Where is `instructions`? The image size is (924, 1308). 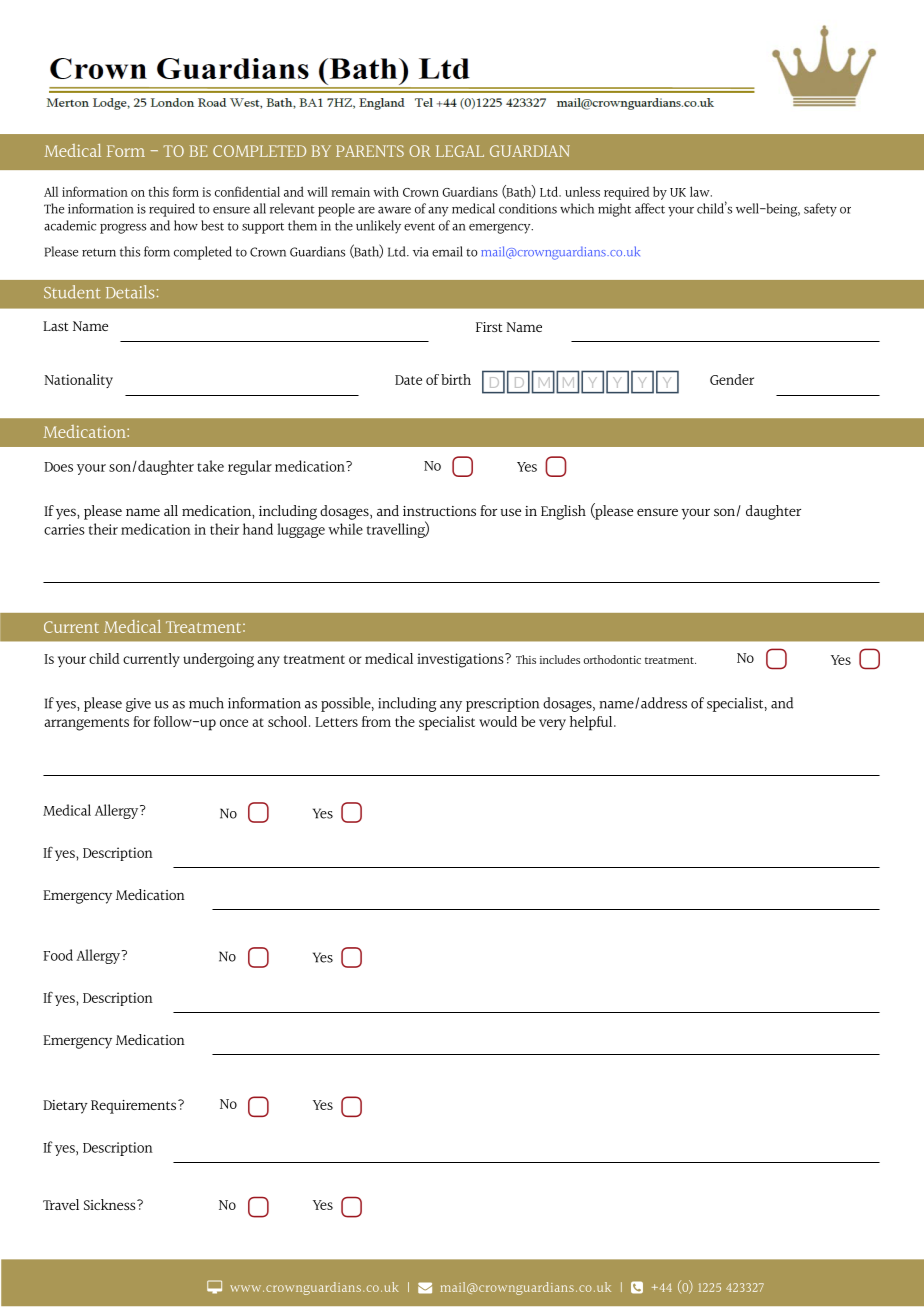 instructions is located at coordinates (439, 511).
